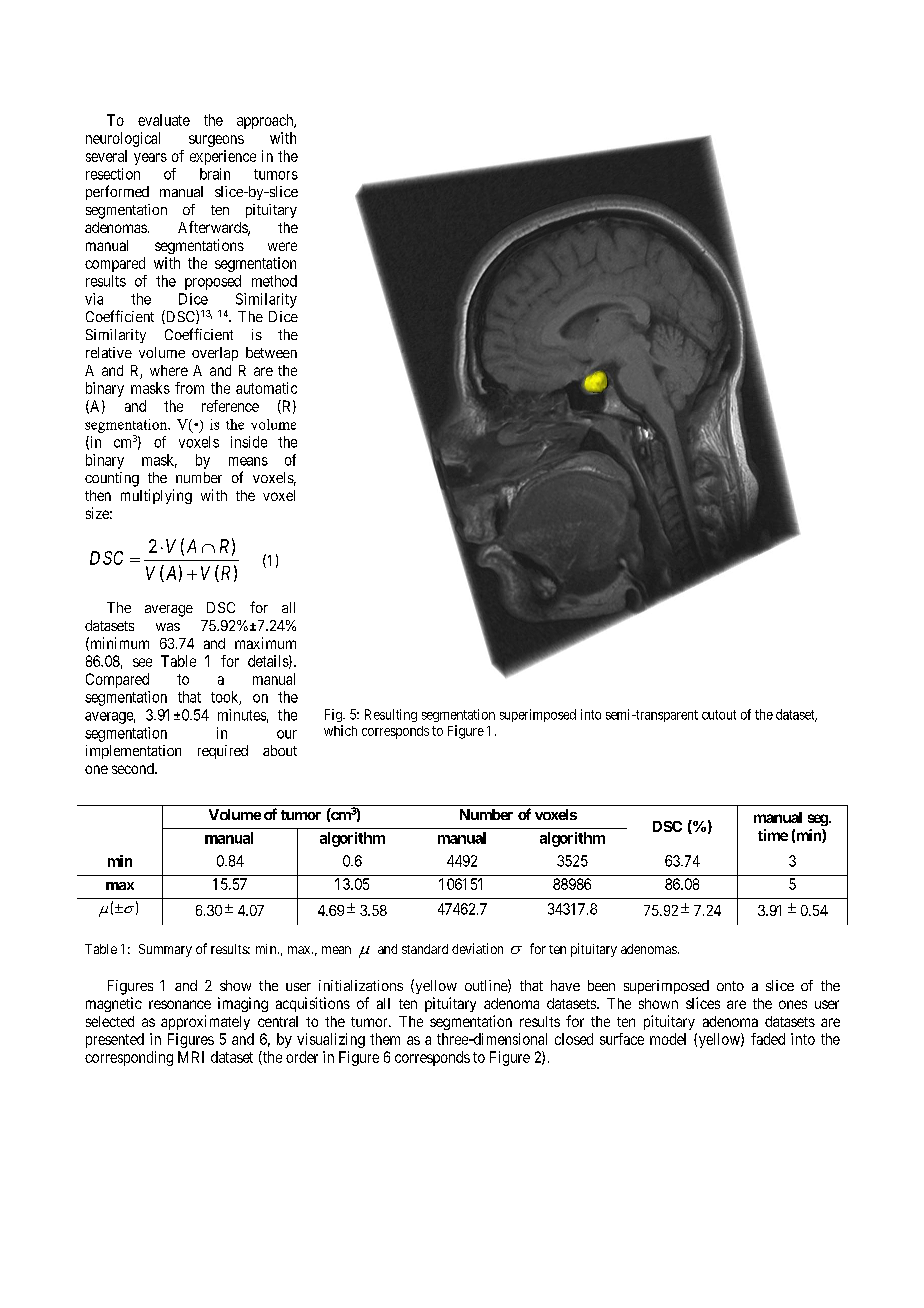 The height and width of the screenshot is (1308, 924). I want to click on them, so click(385, 1039).
